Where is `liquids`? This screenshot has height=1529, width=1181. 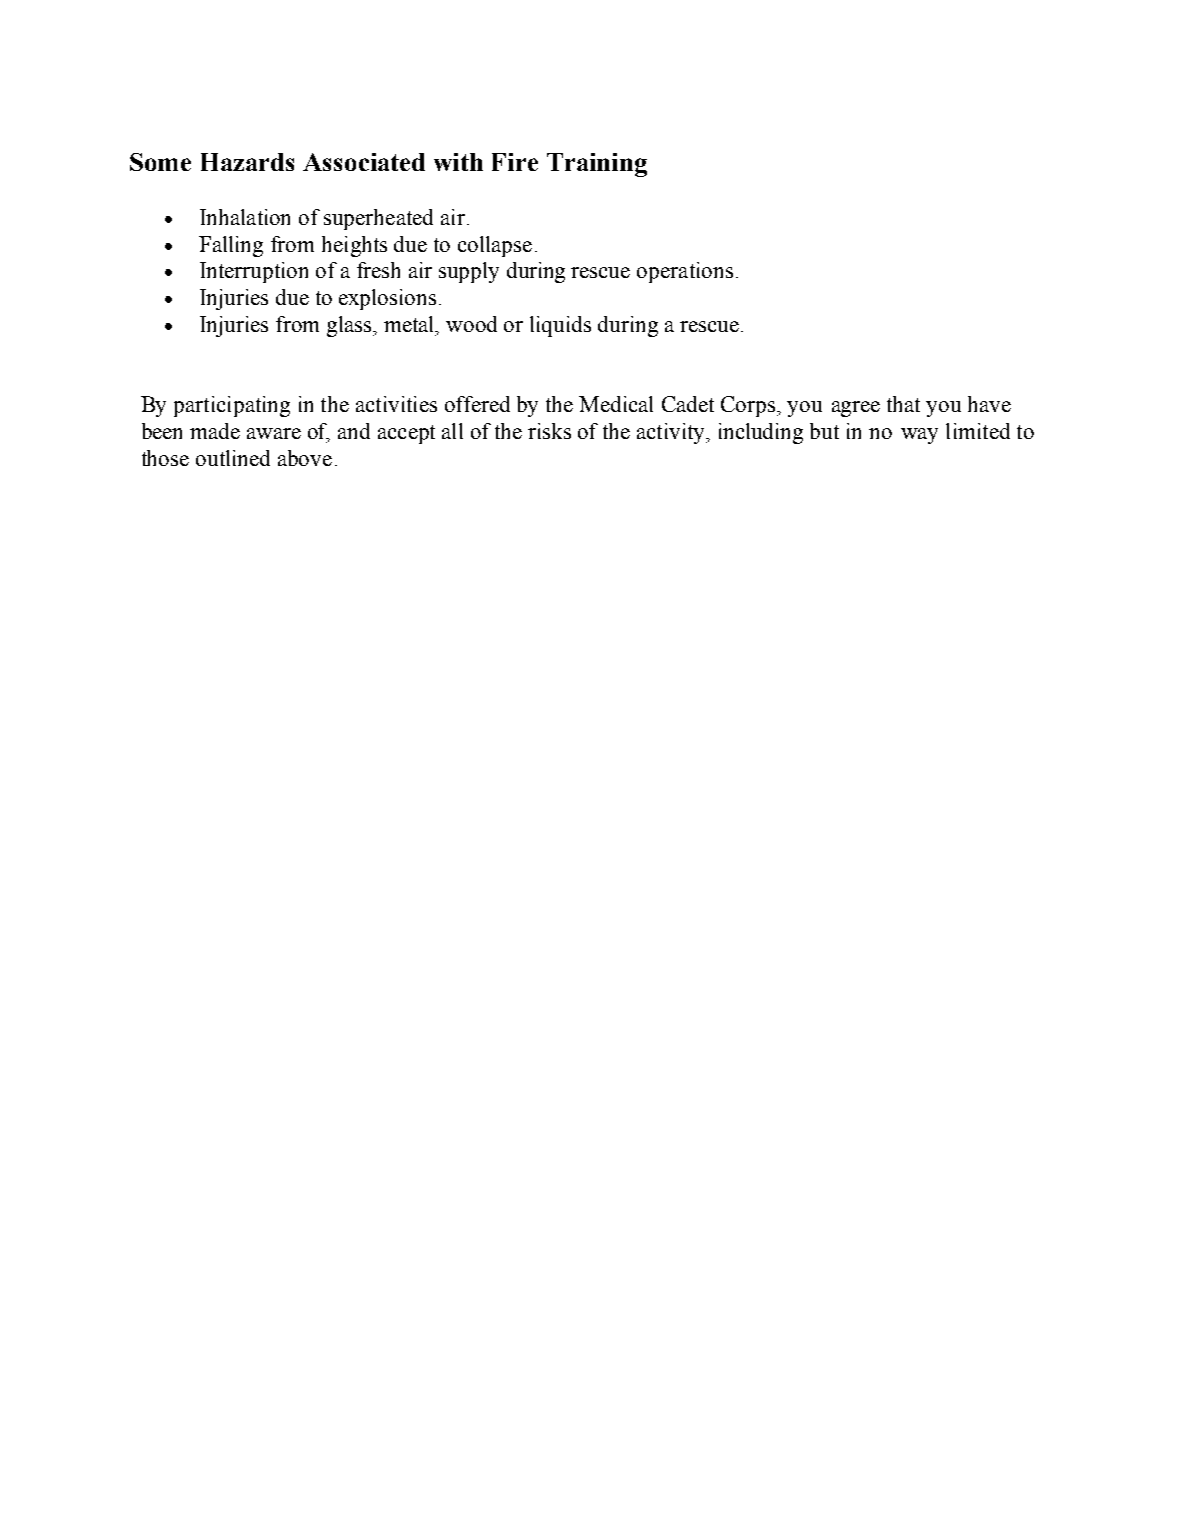 liquids is located at coordinates (560, 326).
